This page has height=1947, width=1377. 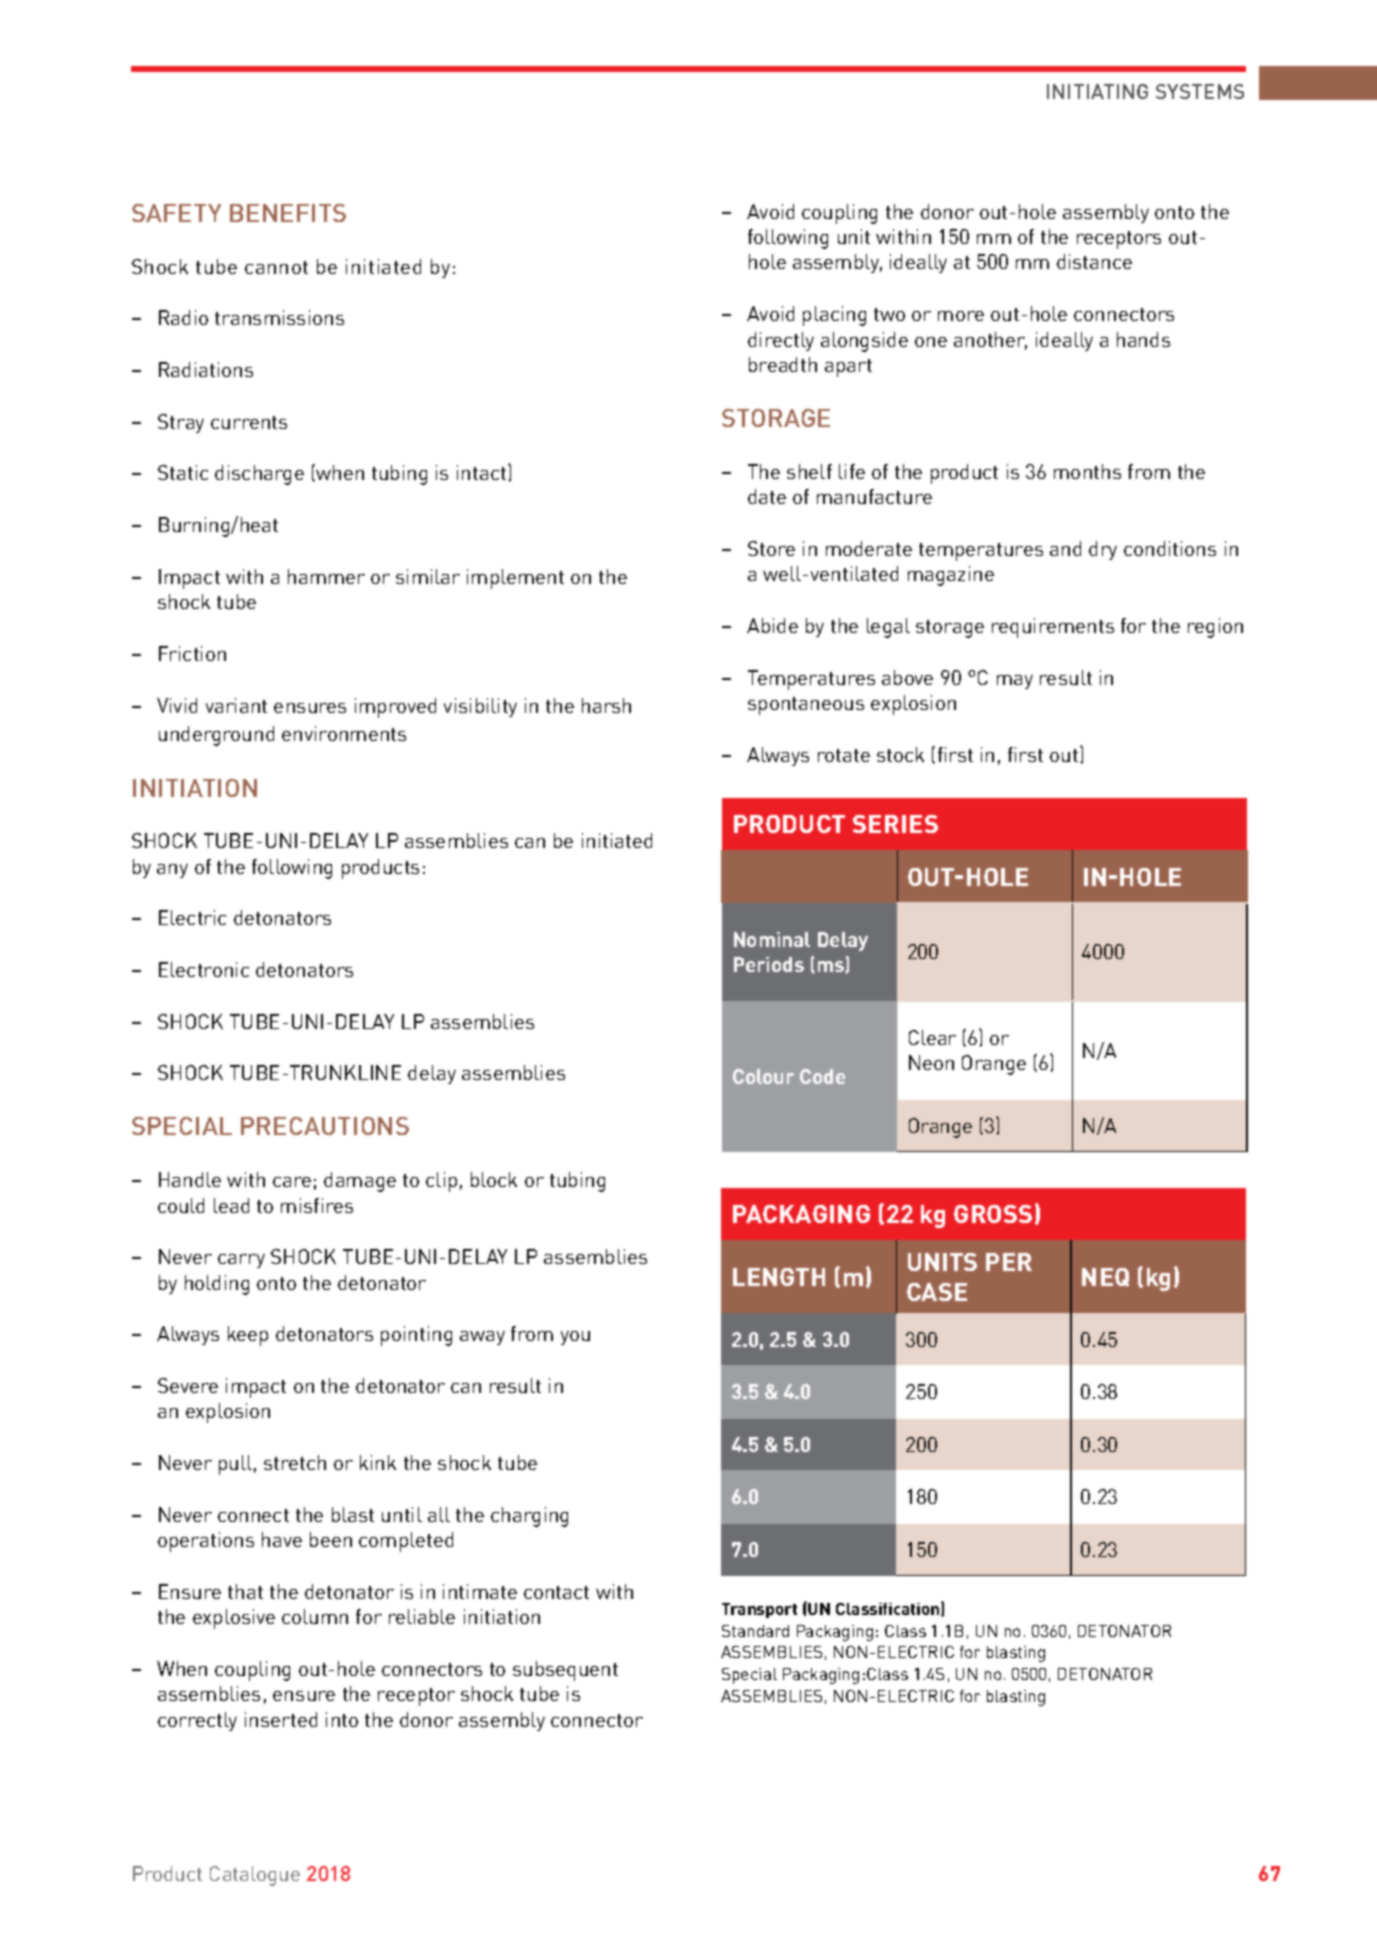 I want to click on placing, so click(x=834, y=316).
